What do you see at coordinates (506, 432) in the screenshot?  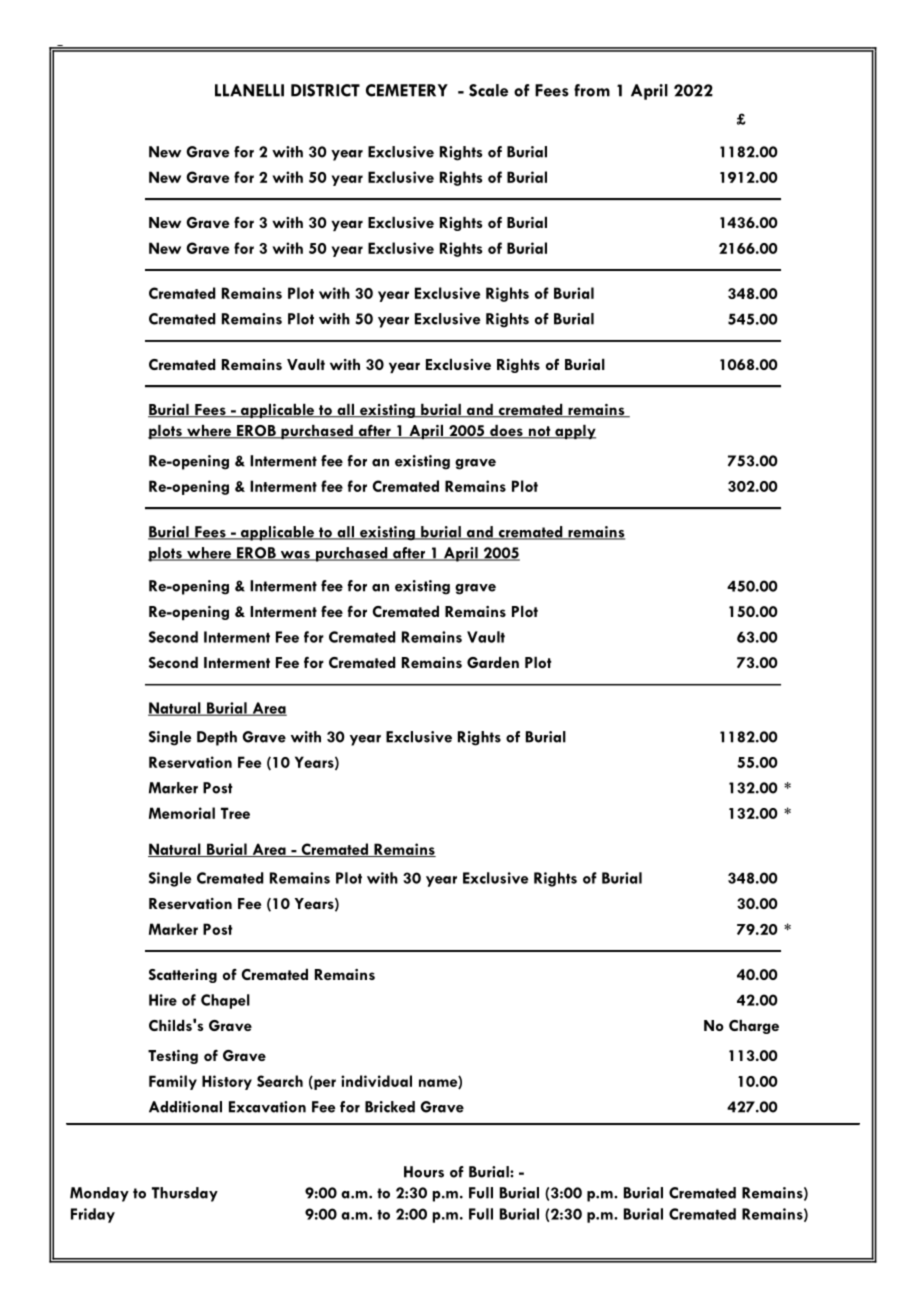 I see `does` at bounding box center [506, 432].
